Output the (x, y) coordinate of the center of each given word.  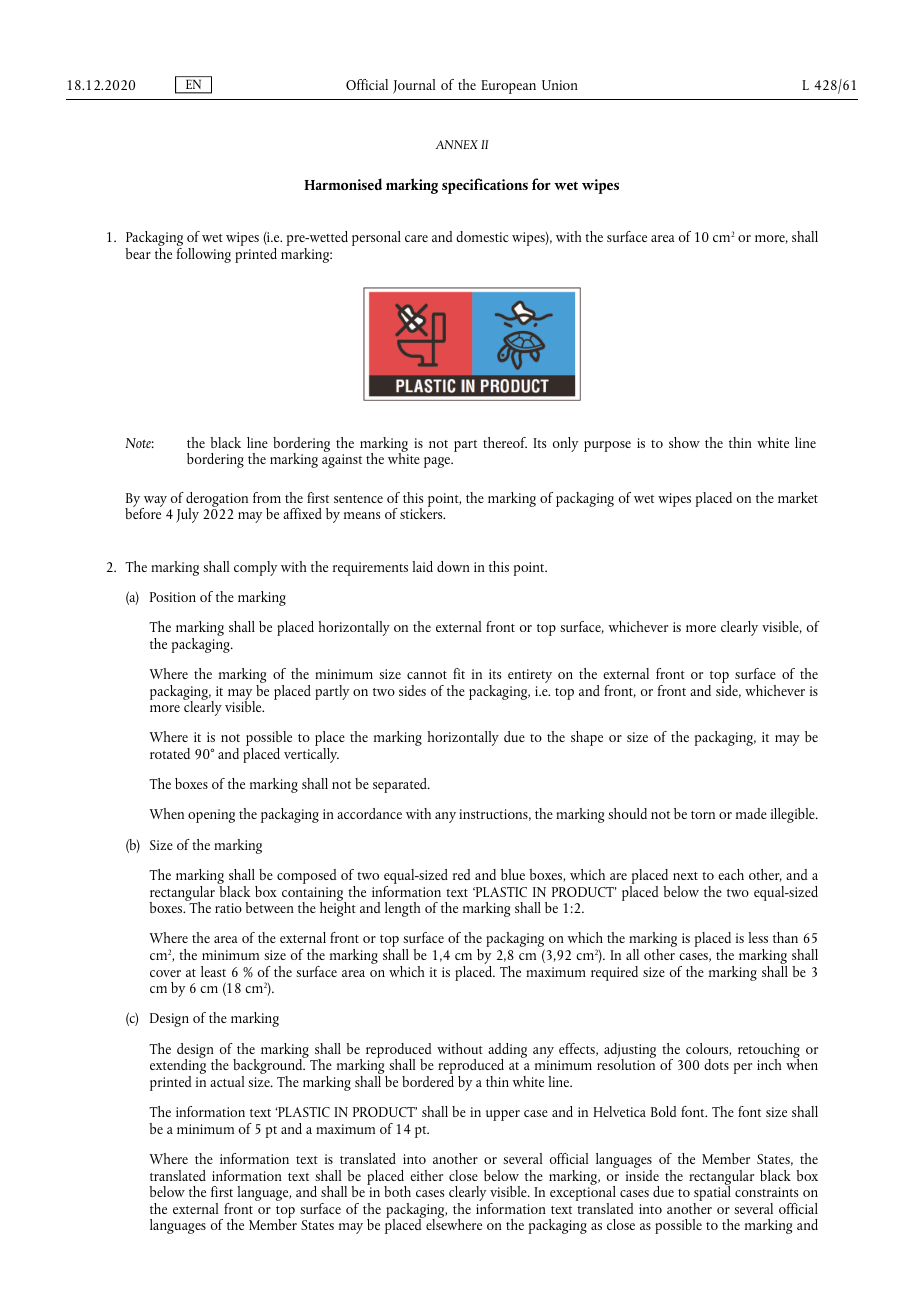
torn (703, 815)
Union (560, 85)
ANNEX (457, 144)
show (684, 442)
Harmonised (343, 184)
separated (401, 785)
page (438, 462)
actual (227, 1081)
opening (211, 816)
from (267, 497)
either (426, 1175)
